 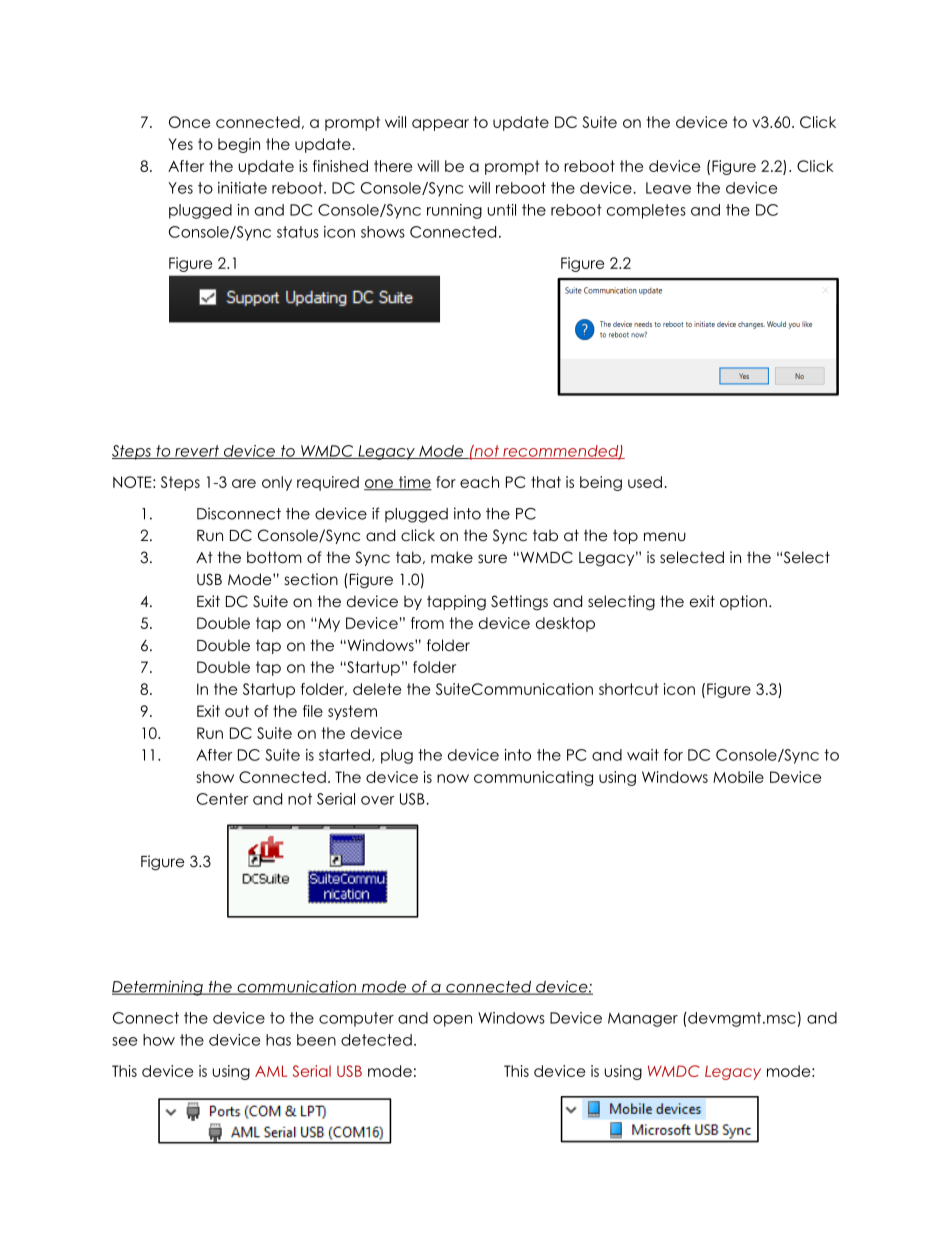 I want to click on tapping, so click(x=456, y=603).
